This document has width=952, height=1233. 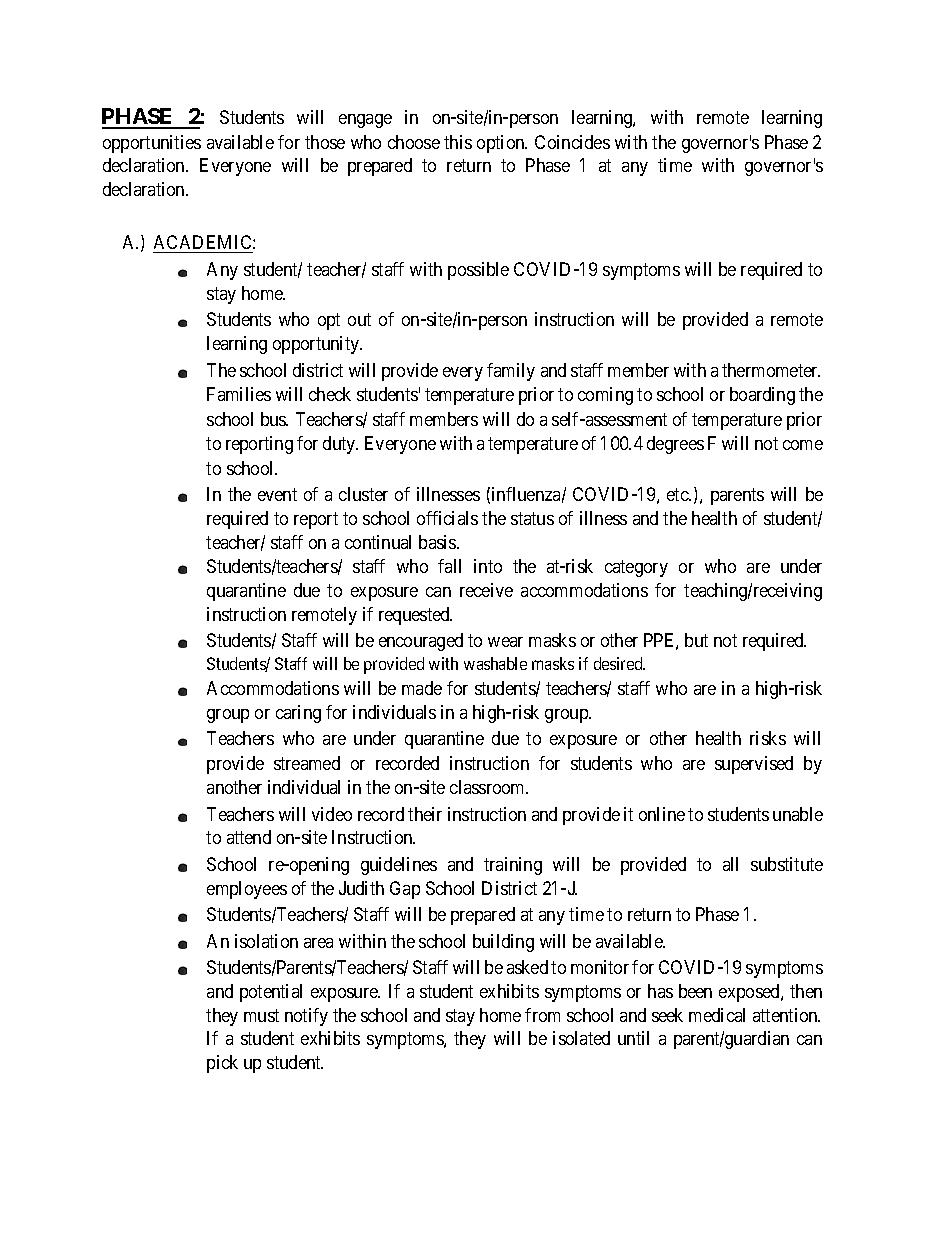 What do you see at coordinates (458, 142) in the document?
I see `this` at bounding box center [458, 142].
